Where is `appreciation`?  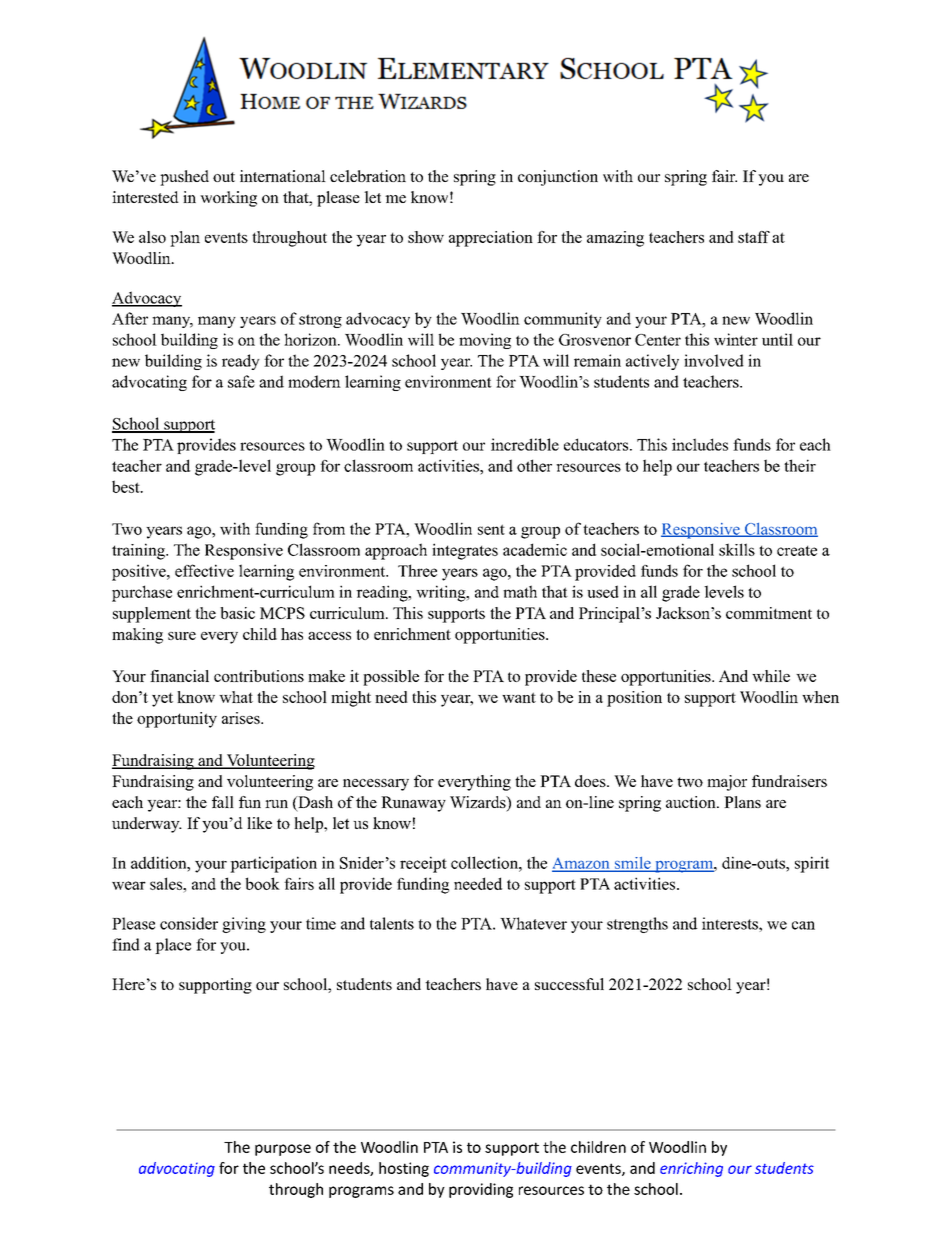
appreciation is located at coordinates (491, 239).
